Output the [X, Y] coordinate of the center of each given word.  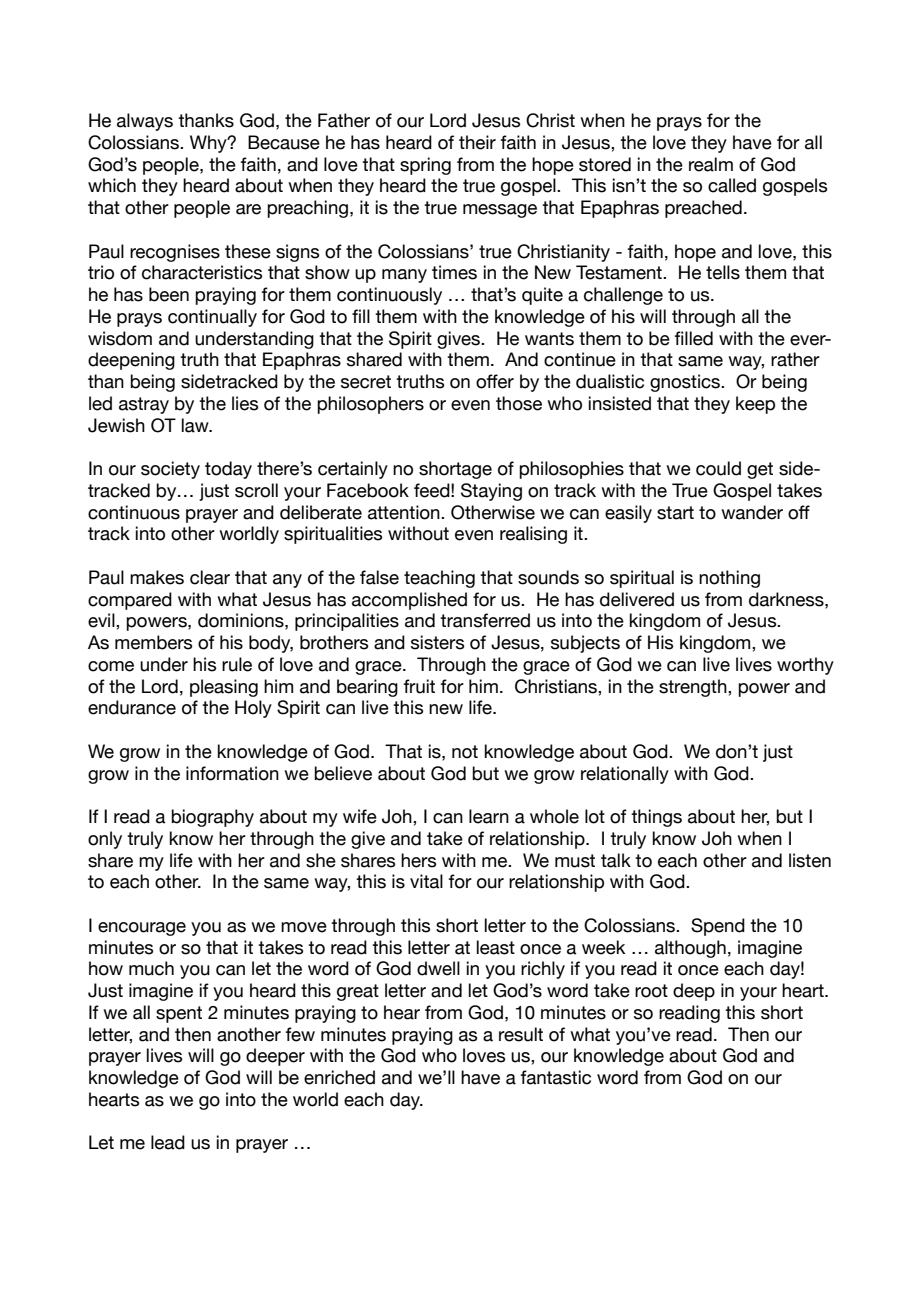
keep [755, 405]
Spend [718, 927]
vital [426, 881]
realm [711, 164]
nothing [729, 579]
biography [212, 818]
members [153, 642]
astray [144, 405]
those [519, 403]
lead [168, 1142]
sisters [437, 642]
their [477, 142]
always [145, 122]
